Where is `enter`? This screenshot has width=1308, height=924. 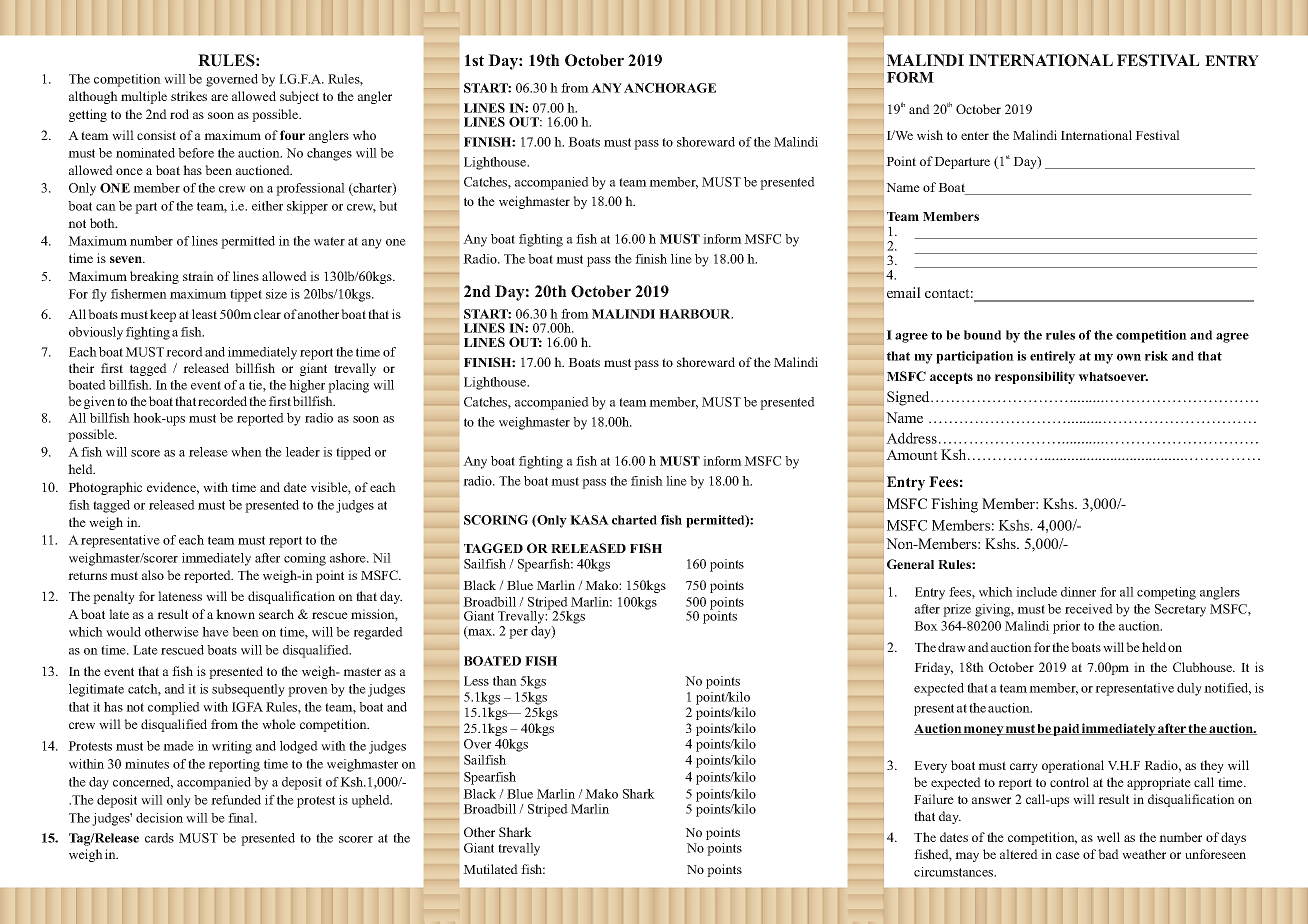
enter is located at coordinates (975, 135).
